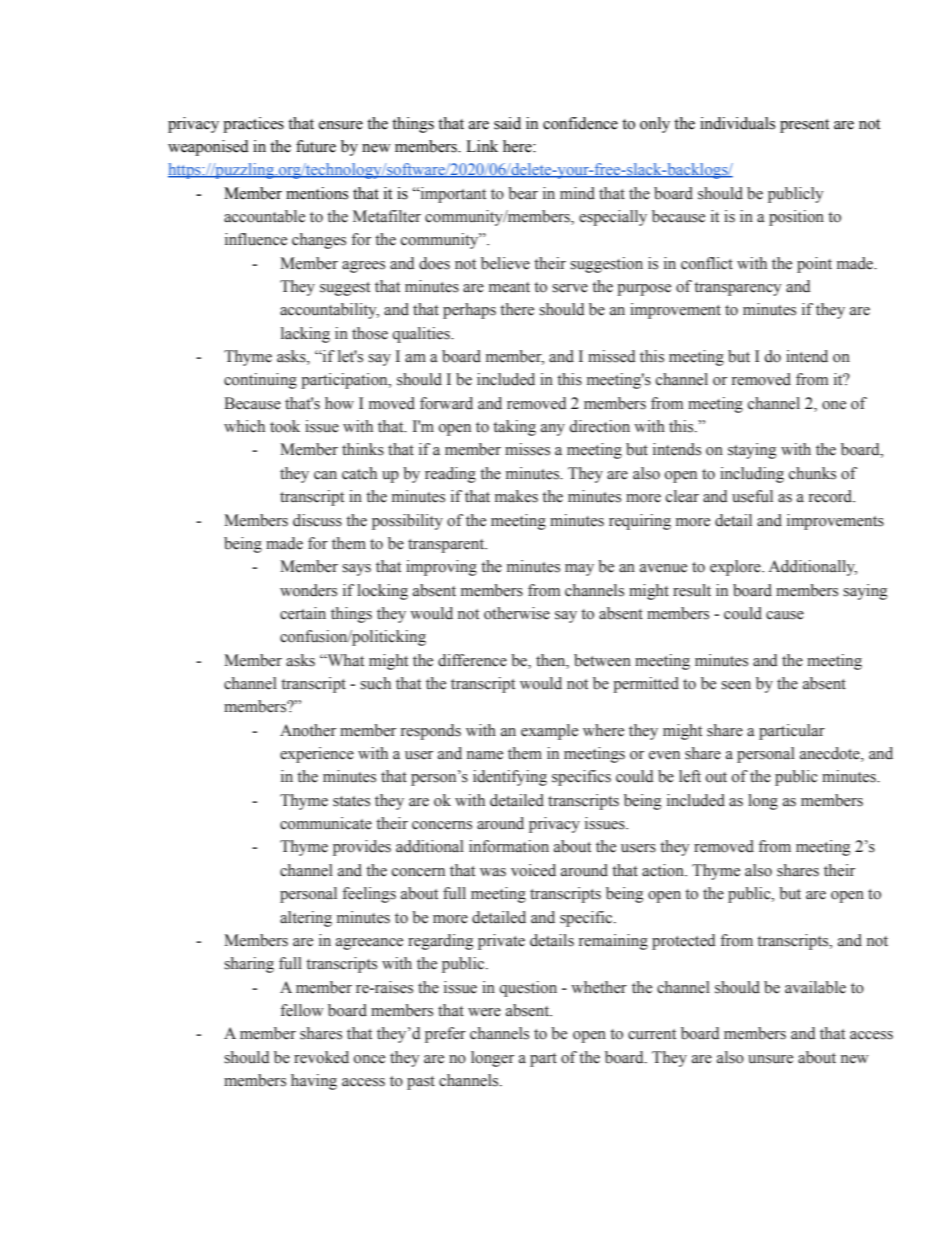  What do you see at coordinates (804, 126) in the screenshot?
I see `present` at bounding box center [804, 126].
